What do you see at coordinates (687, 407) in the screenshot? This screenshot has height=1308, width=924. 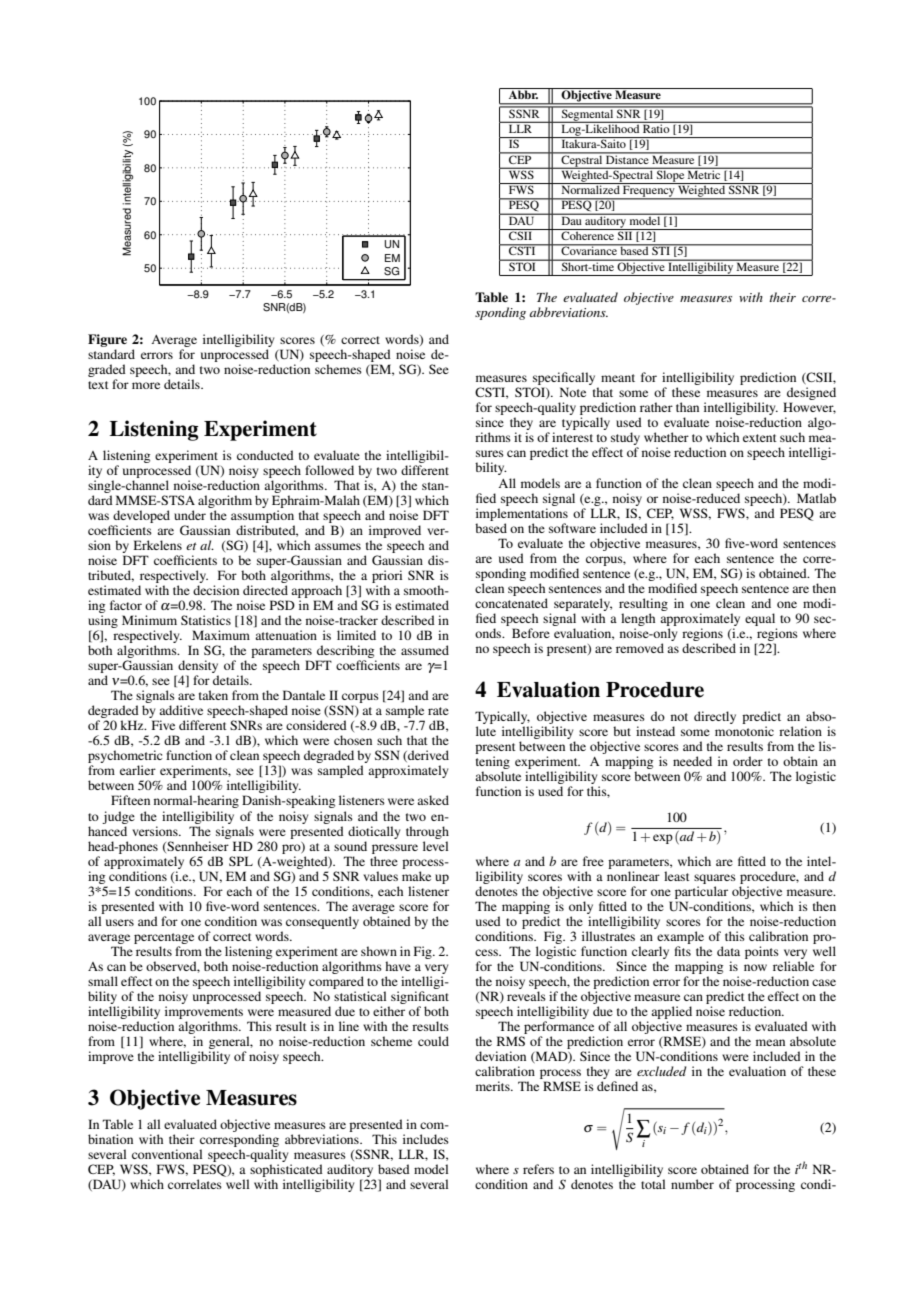 I see `than` at bounding box center [687, 407].
